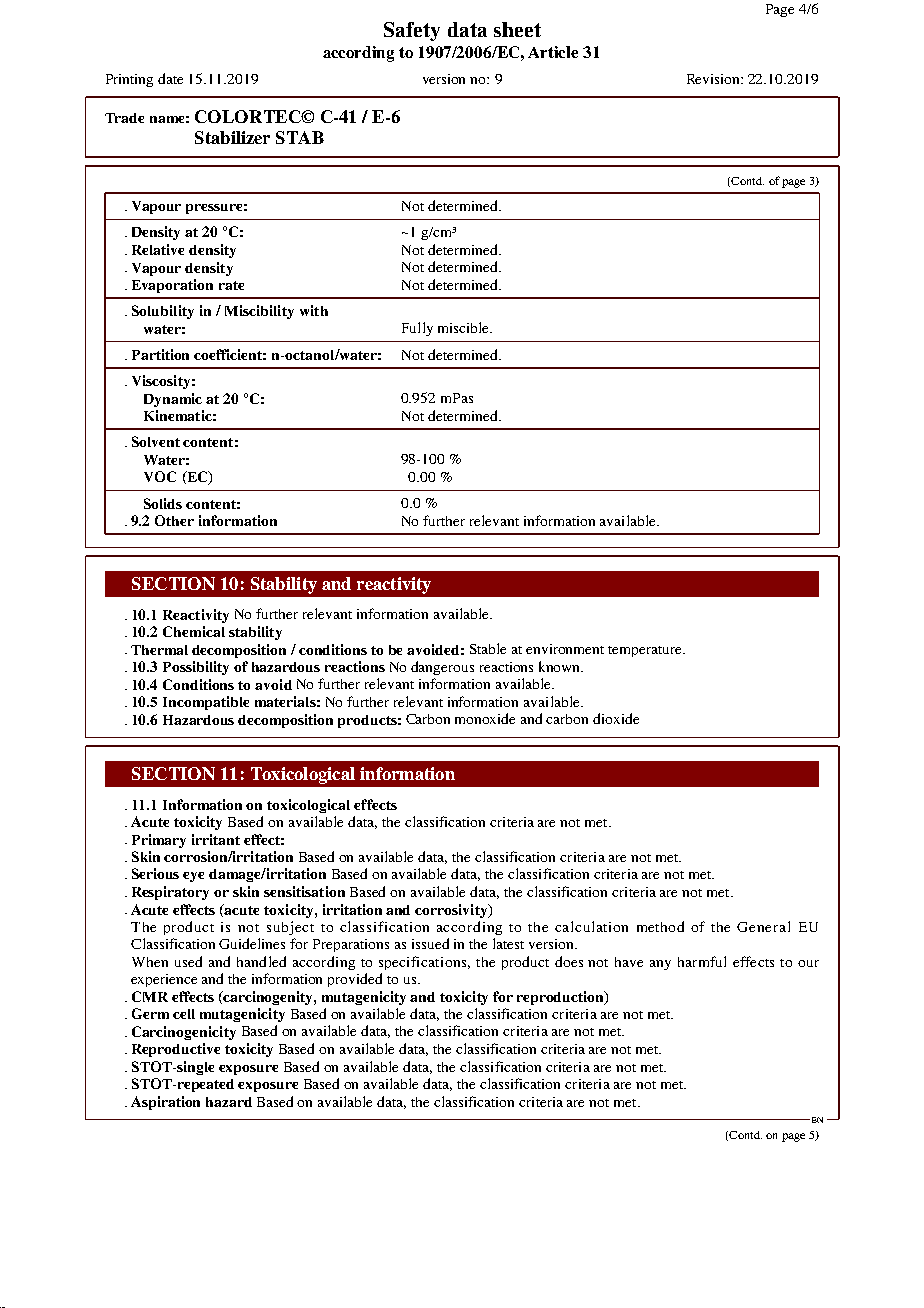 The image size is (924, 1308). I want to click on monoxide, so click(485, 718).
